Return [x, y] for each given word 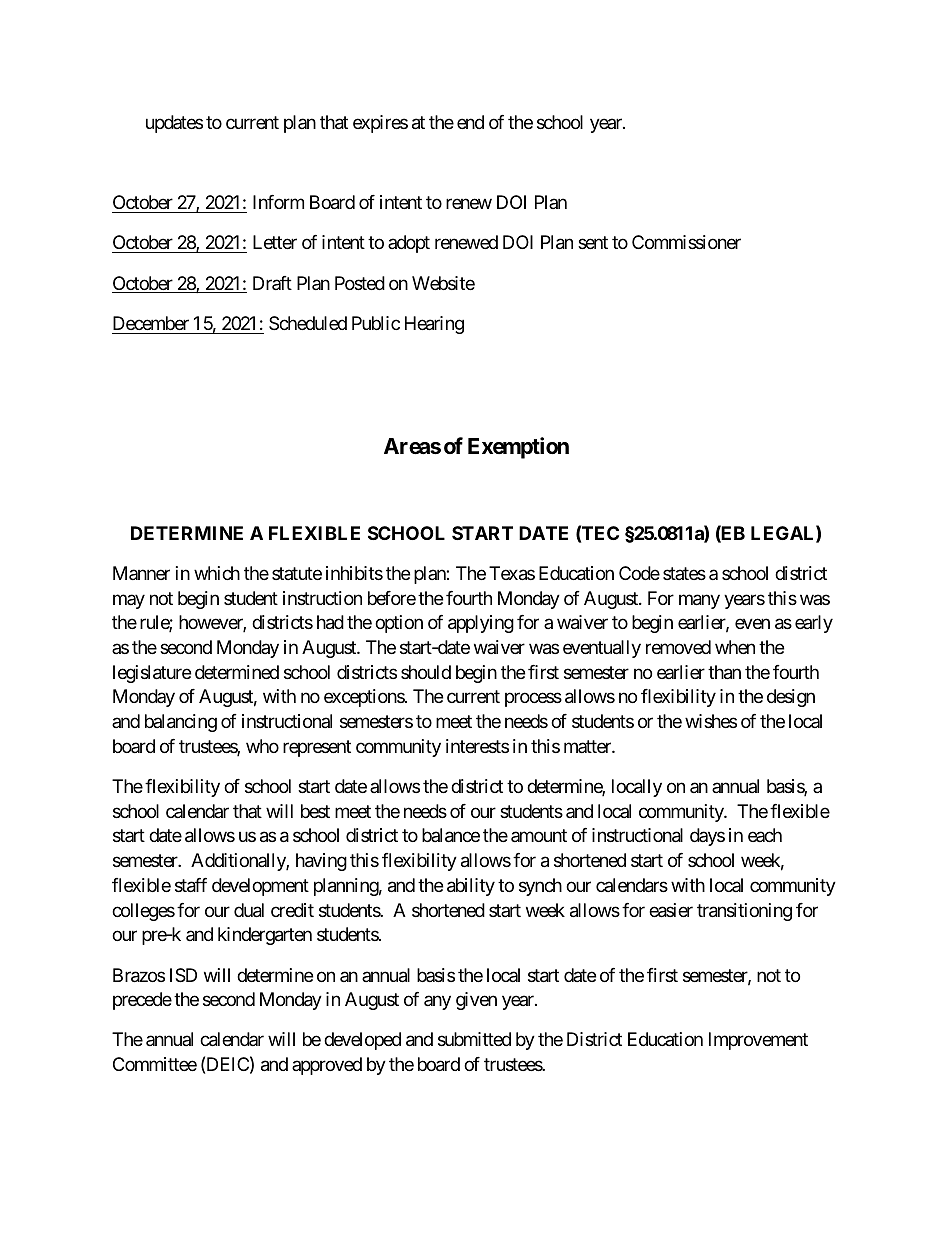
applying [481, 624]
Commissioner [686, 242]
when [735, 647]
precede [142, 1001]
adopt [409, 244]
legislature [152, 674]
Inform [278, 202]
